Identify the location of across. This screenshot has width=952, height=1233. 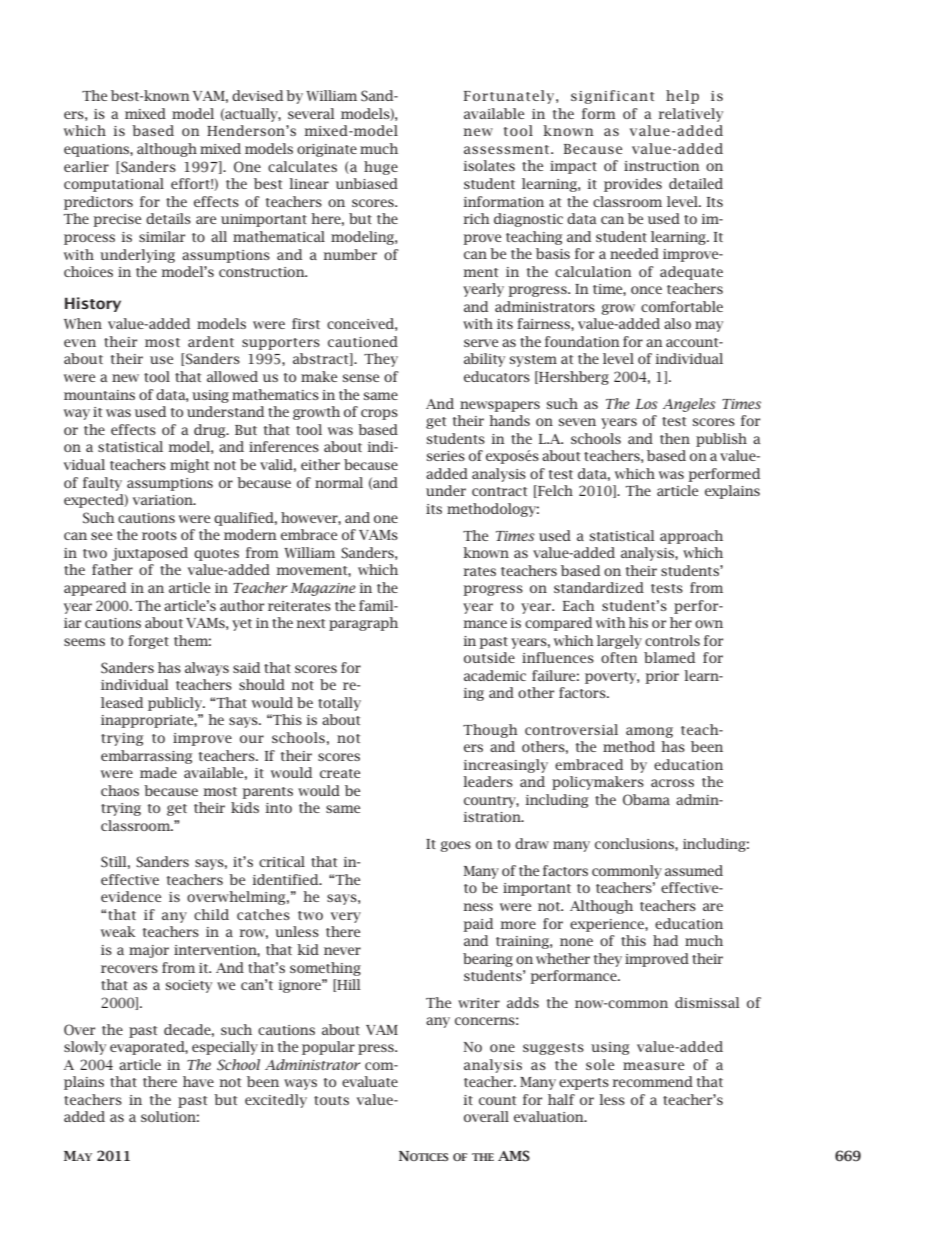
(672, 783).
